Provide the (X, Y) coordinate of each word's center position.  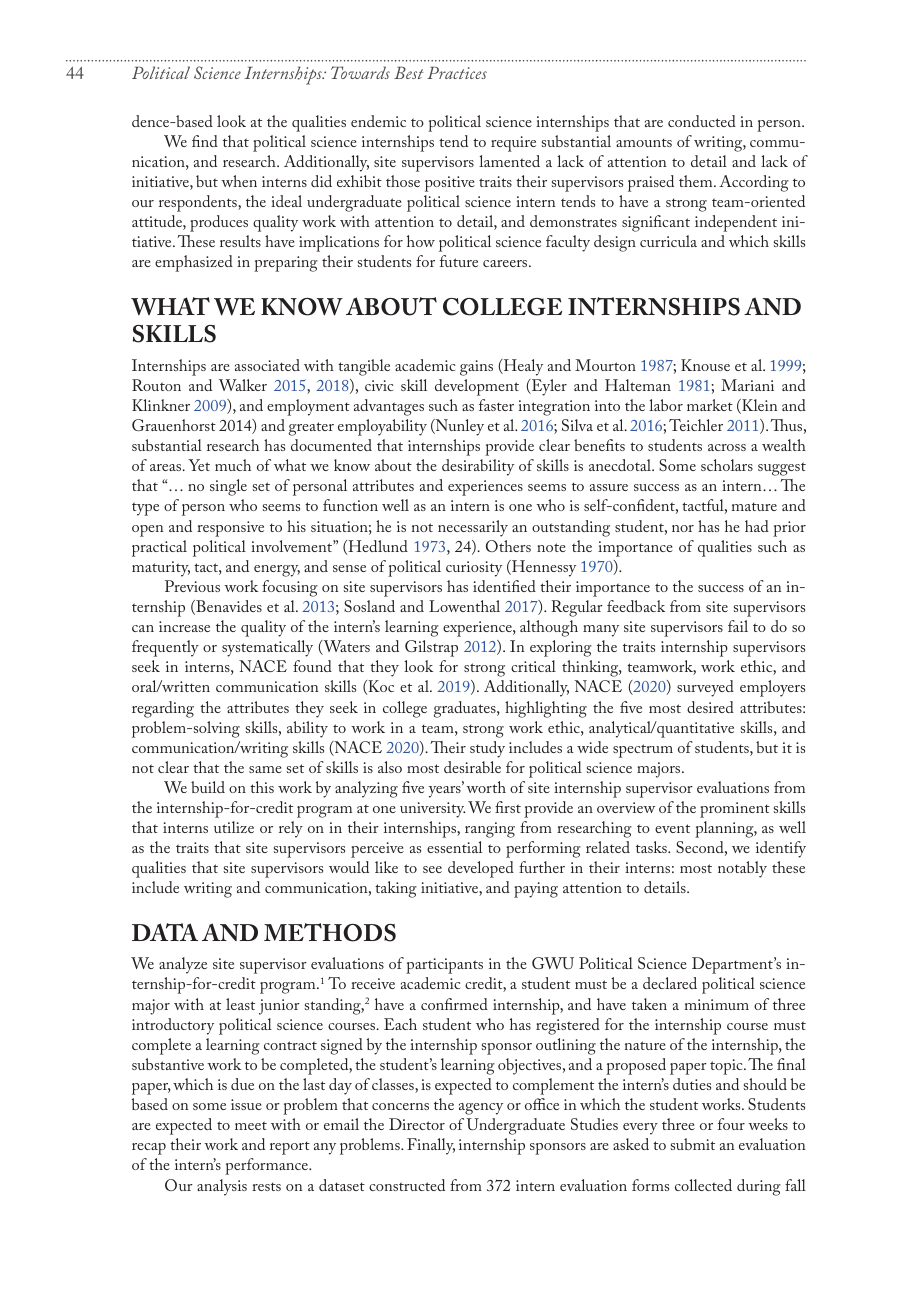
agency (481, 1109)
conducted (702, 121)
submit (693, 1144)
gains (476, 368)
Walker (243, 385)
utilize (234, 827)
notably (742, 869)
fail (738, 626)
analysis (222, 1187)
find (205, 141)
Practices (457, 72)
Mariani (747, 385)
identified (504, 586)
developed (481, 869)
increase (184, 626)
